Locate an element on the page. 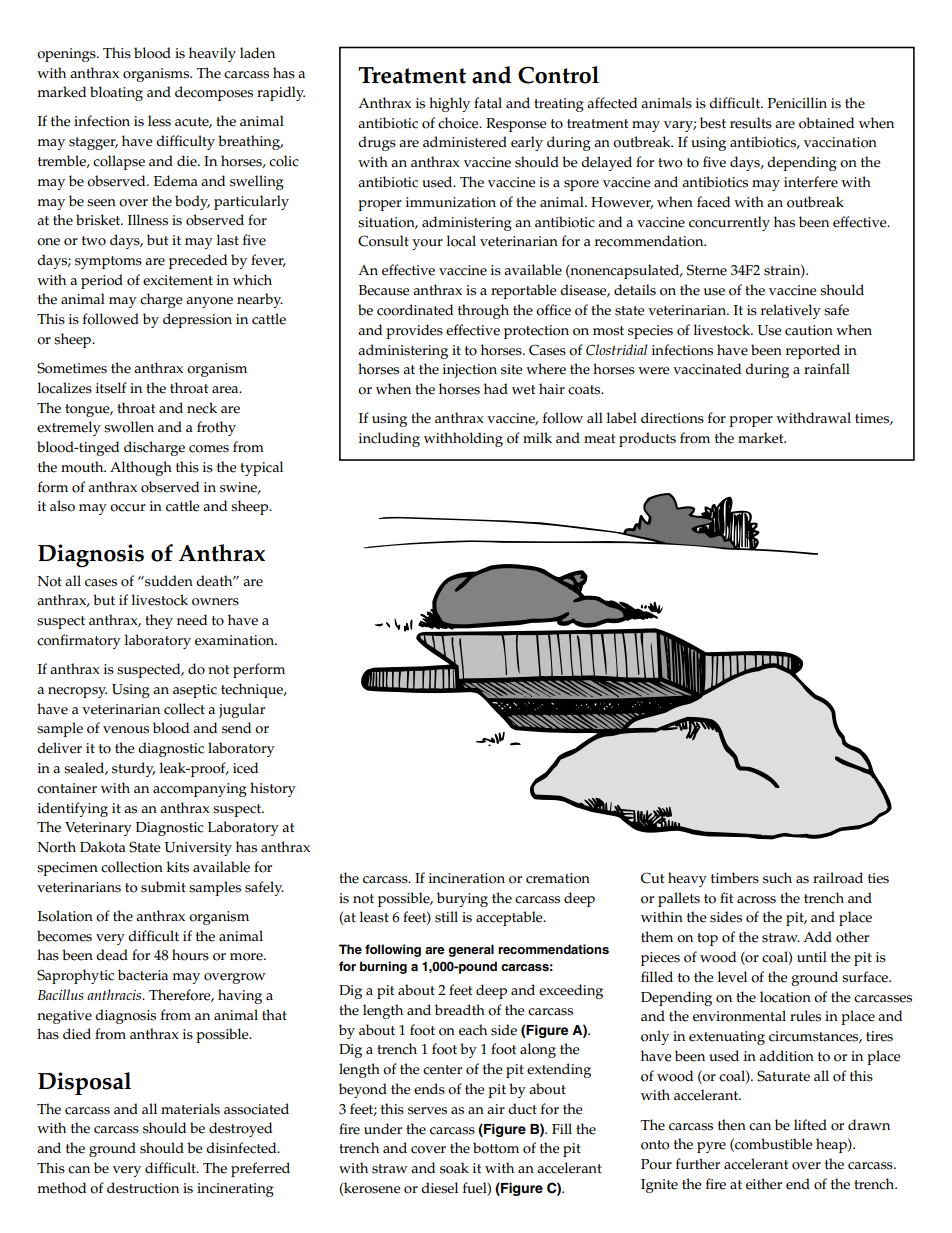  such is located at coordinates (777, 878).
